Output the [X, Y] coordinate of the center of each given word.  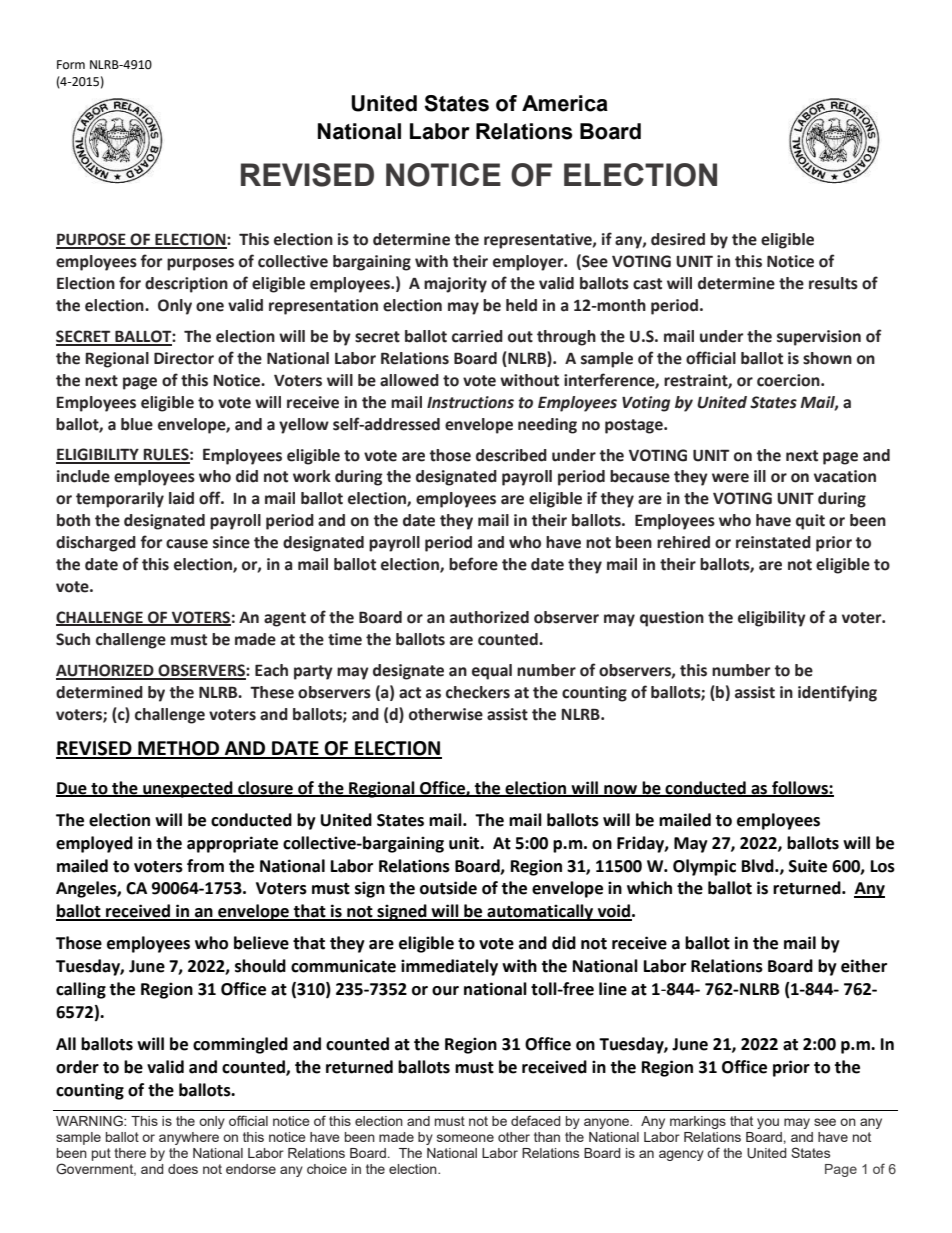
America [565, 103]
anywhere [189, 1138]
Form [71, 64]
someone [465, 1138]
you [768, 1123]
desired [678, 239]
